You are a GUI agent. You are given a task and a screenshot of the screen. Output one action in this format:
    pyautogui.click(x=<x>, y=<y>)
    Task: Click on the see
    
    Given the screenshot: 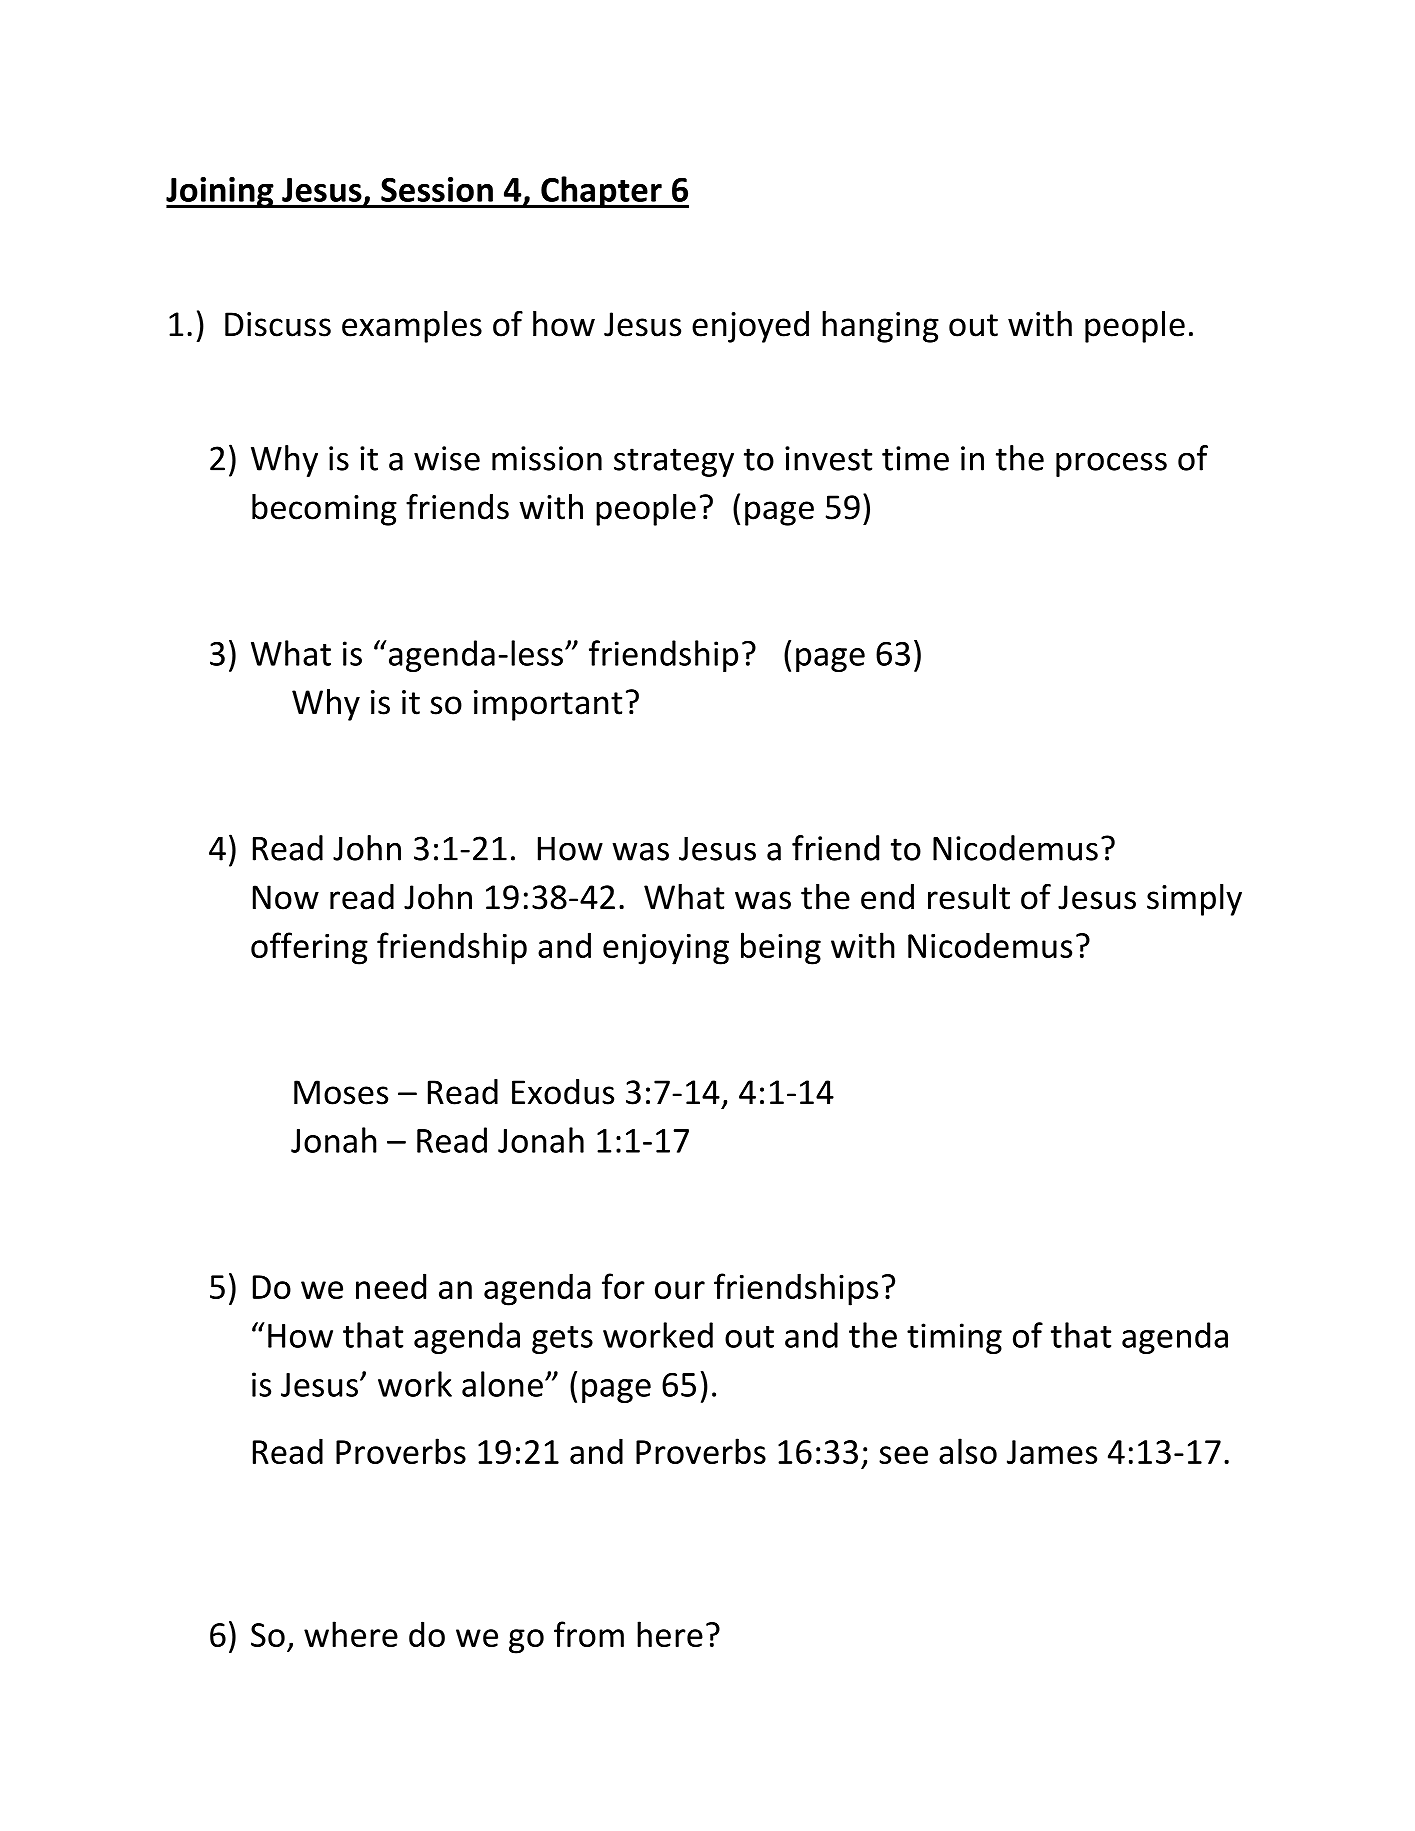 What is the action you would take?
    pyautogui.click(x=903, y=1455)
